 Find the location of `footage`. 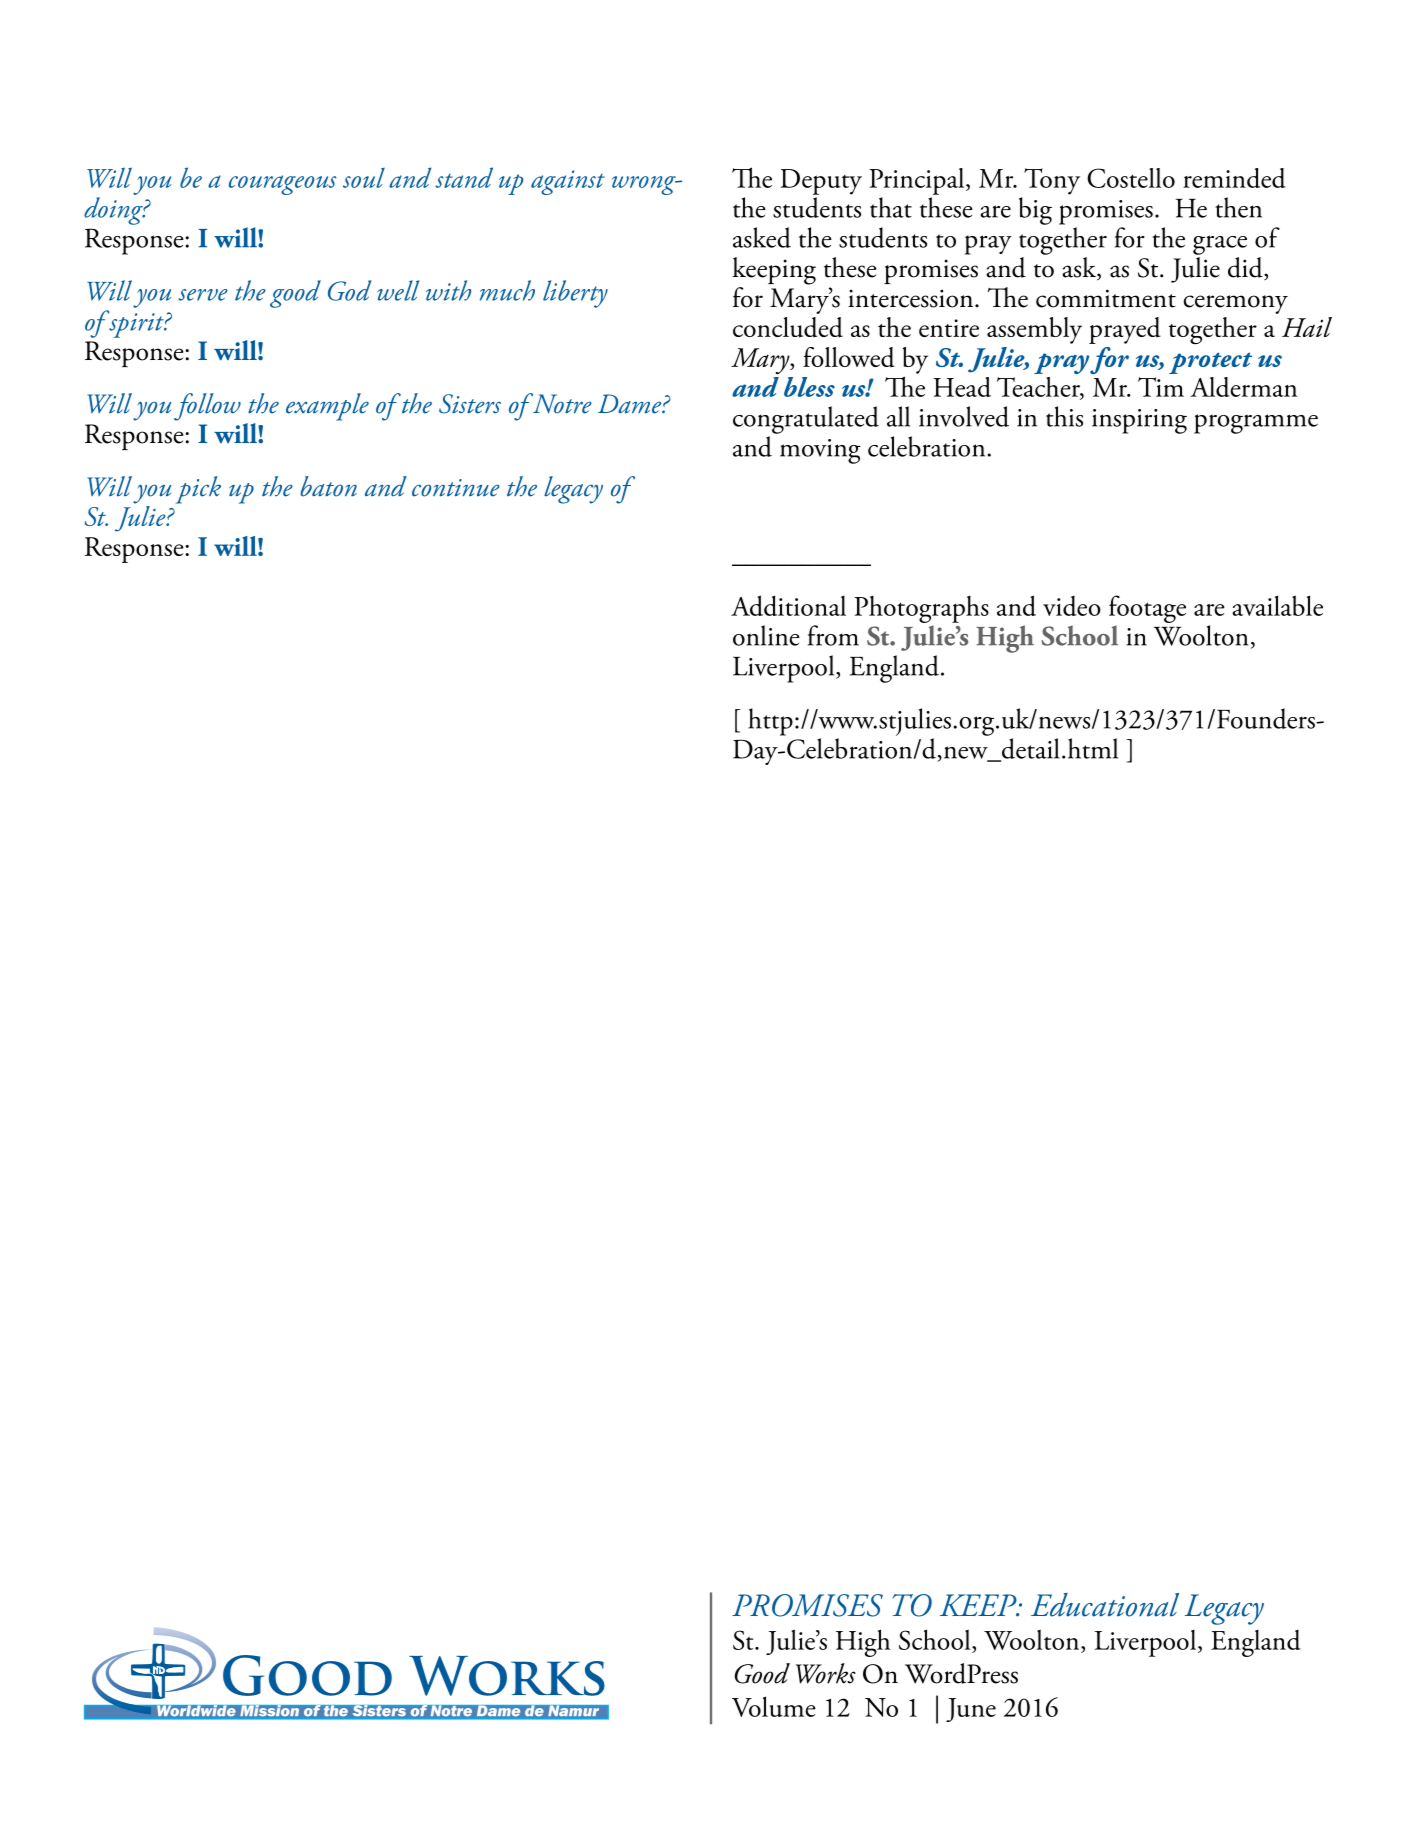

footage is located at coordinates (1147, 609).
